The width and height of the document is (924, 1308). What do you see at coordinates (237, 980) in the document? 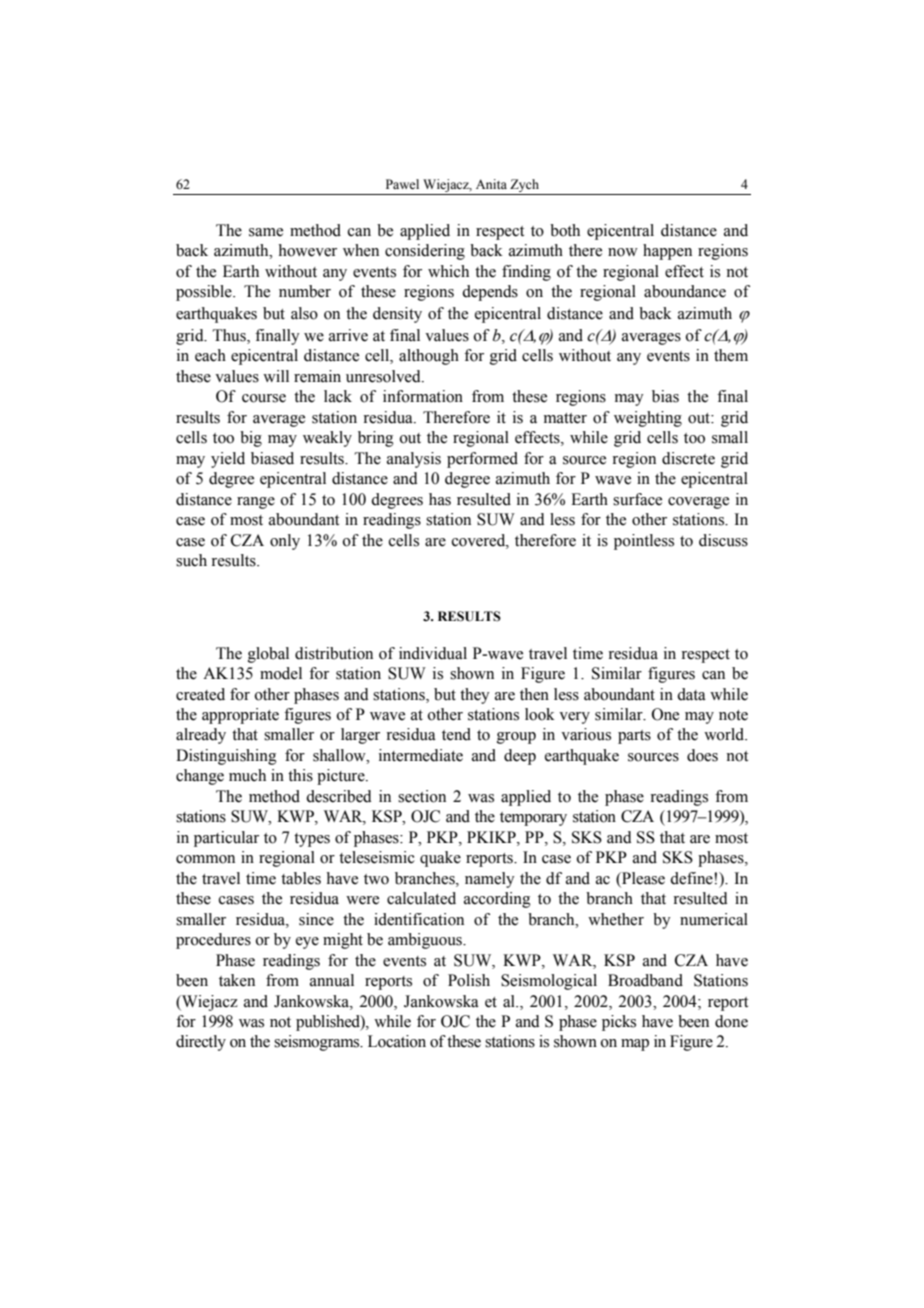
I see `taken` at bounding box center [237, 980].
